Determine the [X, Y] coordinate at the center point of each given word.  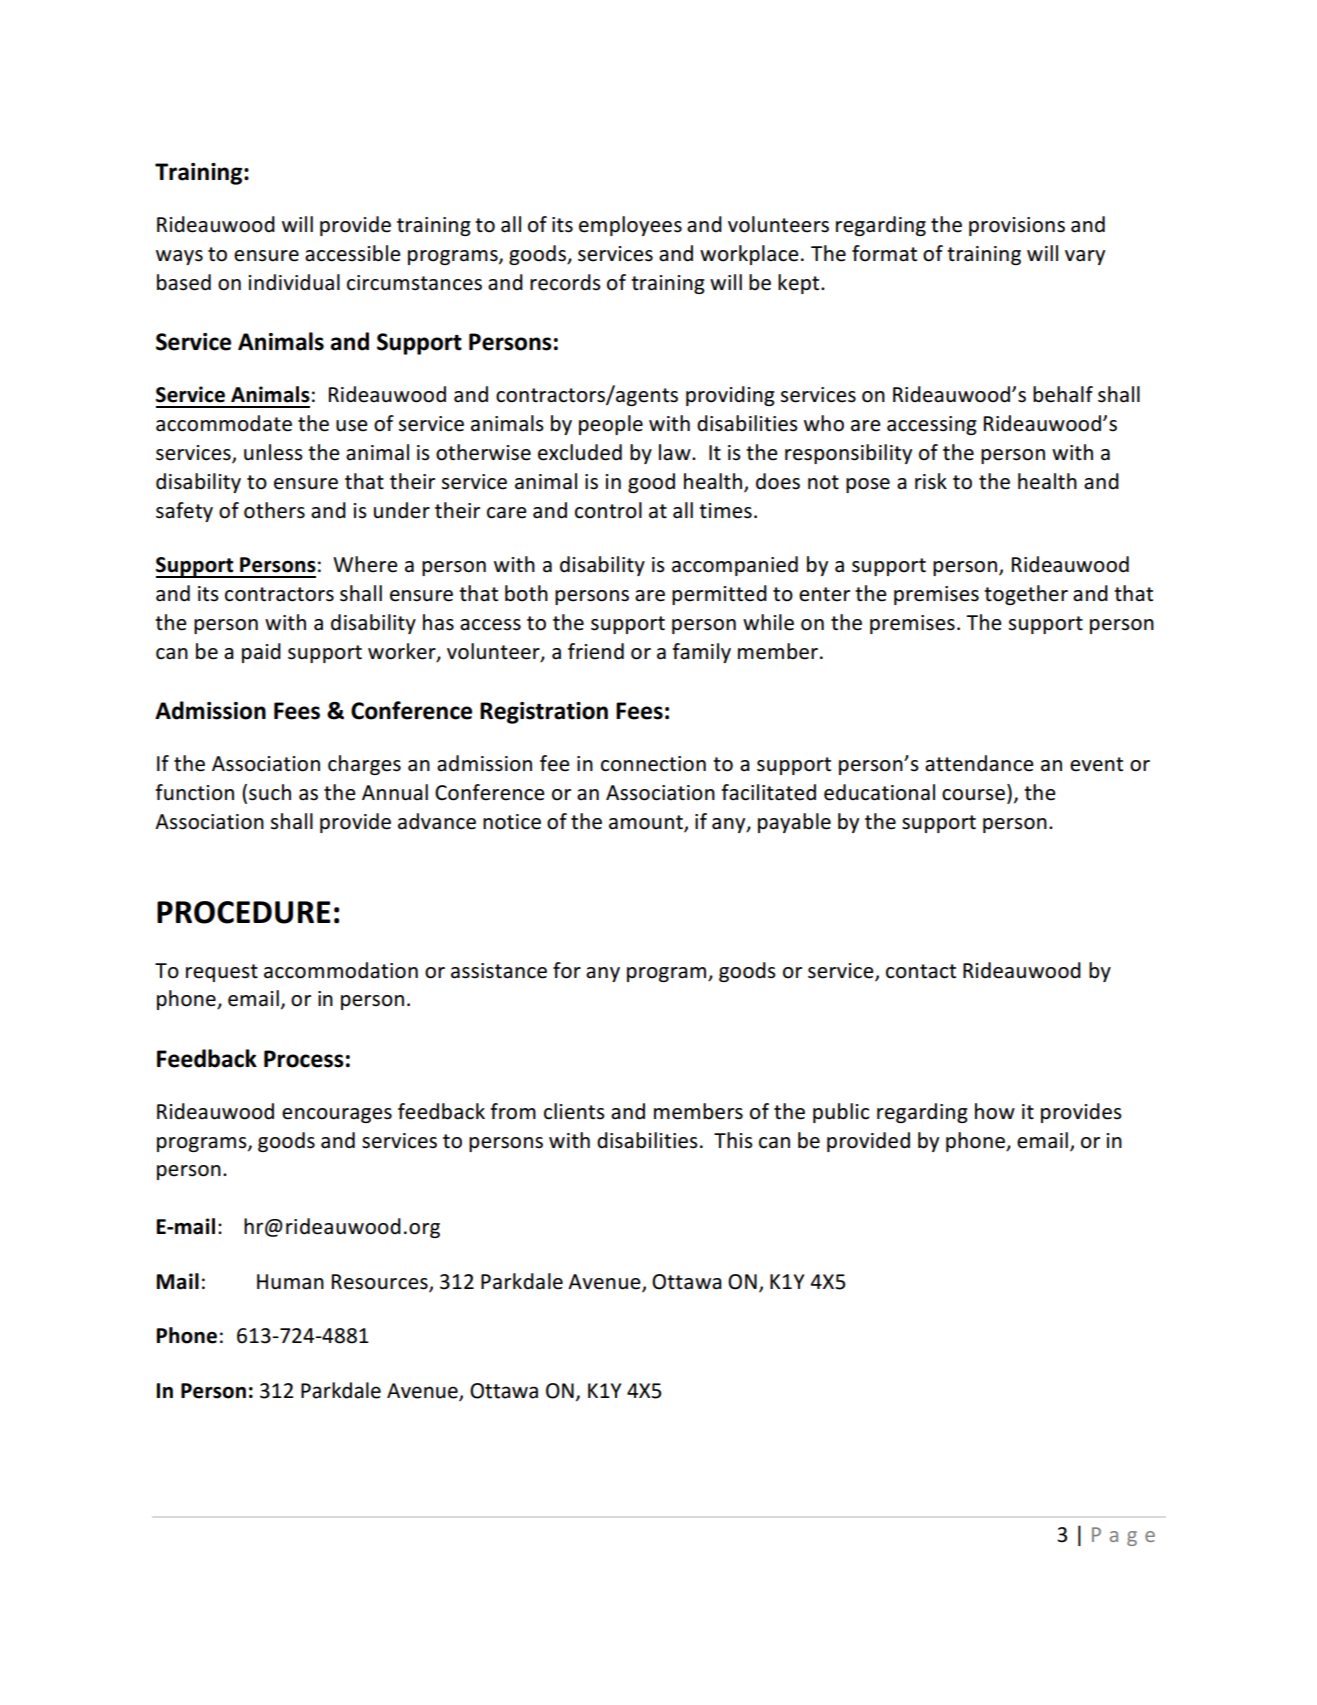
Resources [381, 1282]
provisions [1017, 226]
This [733, 1140]
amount [647, 823]
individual [294, 282]
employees [630, 226]
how [995, 1111]
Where [365, 564]
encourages [337, 1115]
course [973, 795]
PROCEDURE [244, 912]
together [1026, 595]
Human [290, 1282]
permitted [719, 595]
